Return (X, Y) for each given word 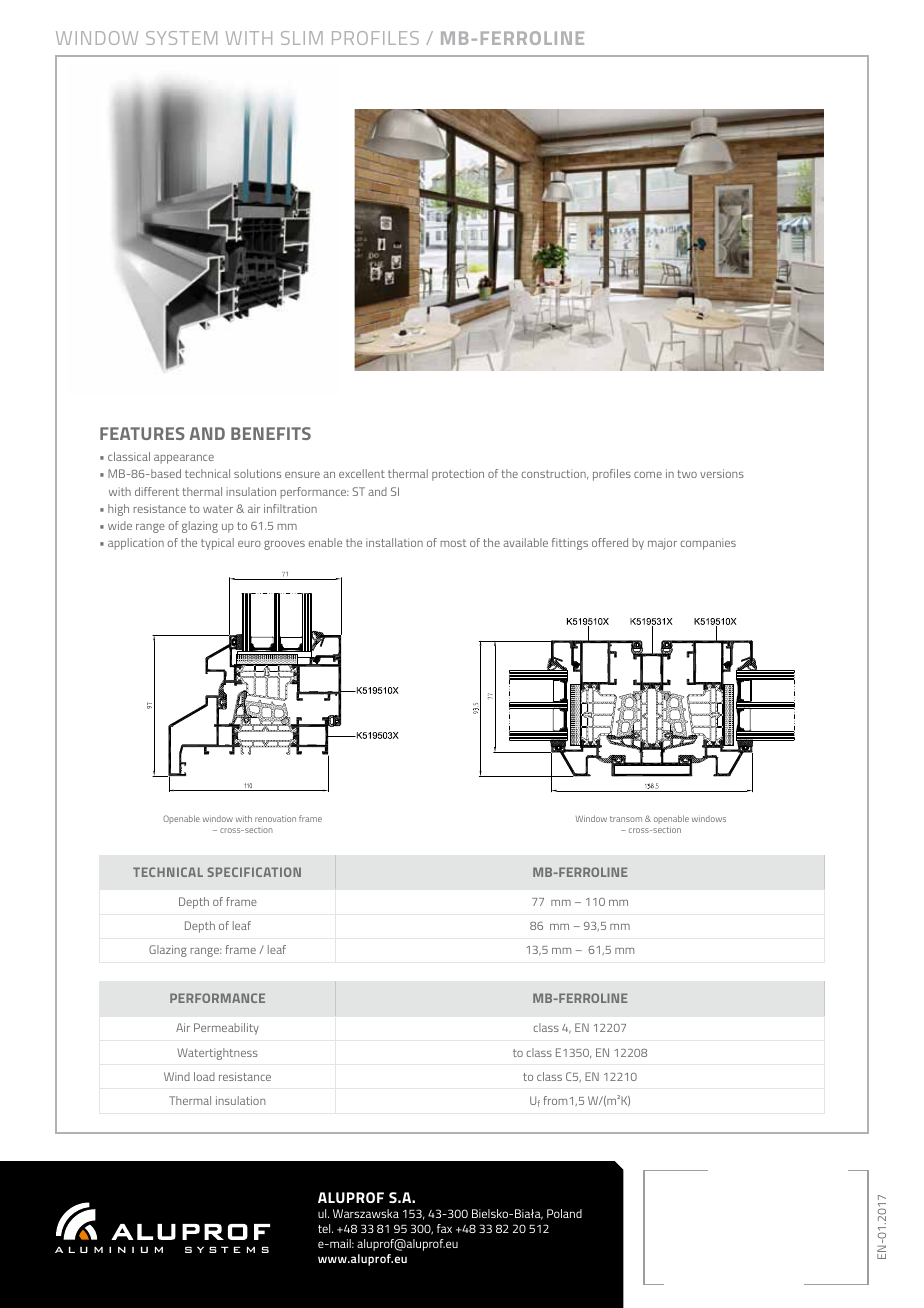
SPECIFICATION (254, 872)
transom (626, 819)
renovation (275, 819)
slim (302, 38)
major (662, 544)
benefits (271, 433)
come (648, 475)
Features (142, 433)
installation (394, 542)
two (687, 474)
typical (217, 544)
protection (458, 475)
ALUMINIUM (109, 1249)
